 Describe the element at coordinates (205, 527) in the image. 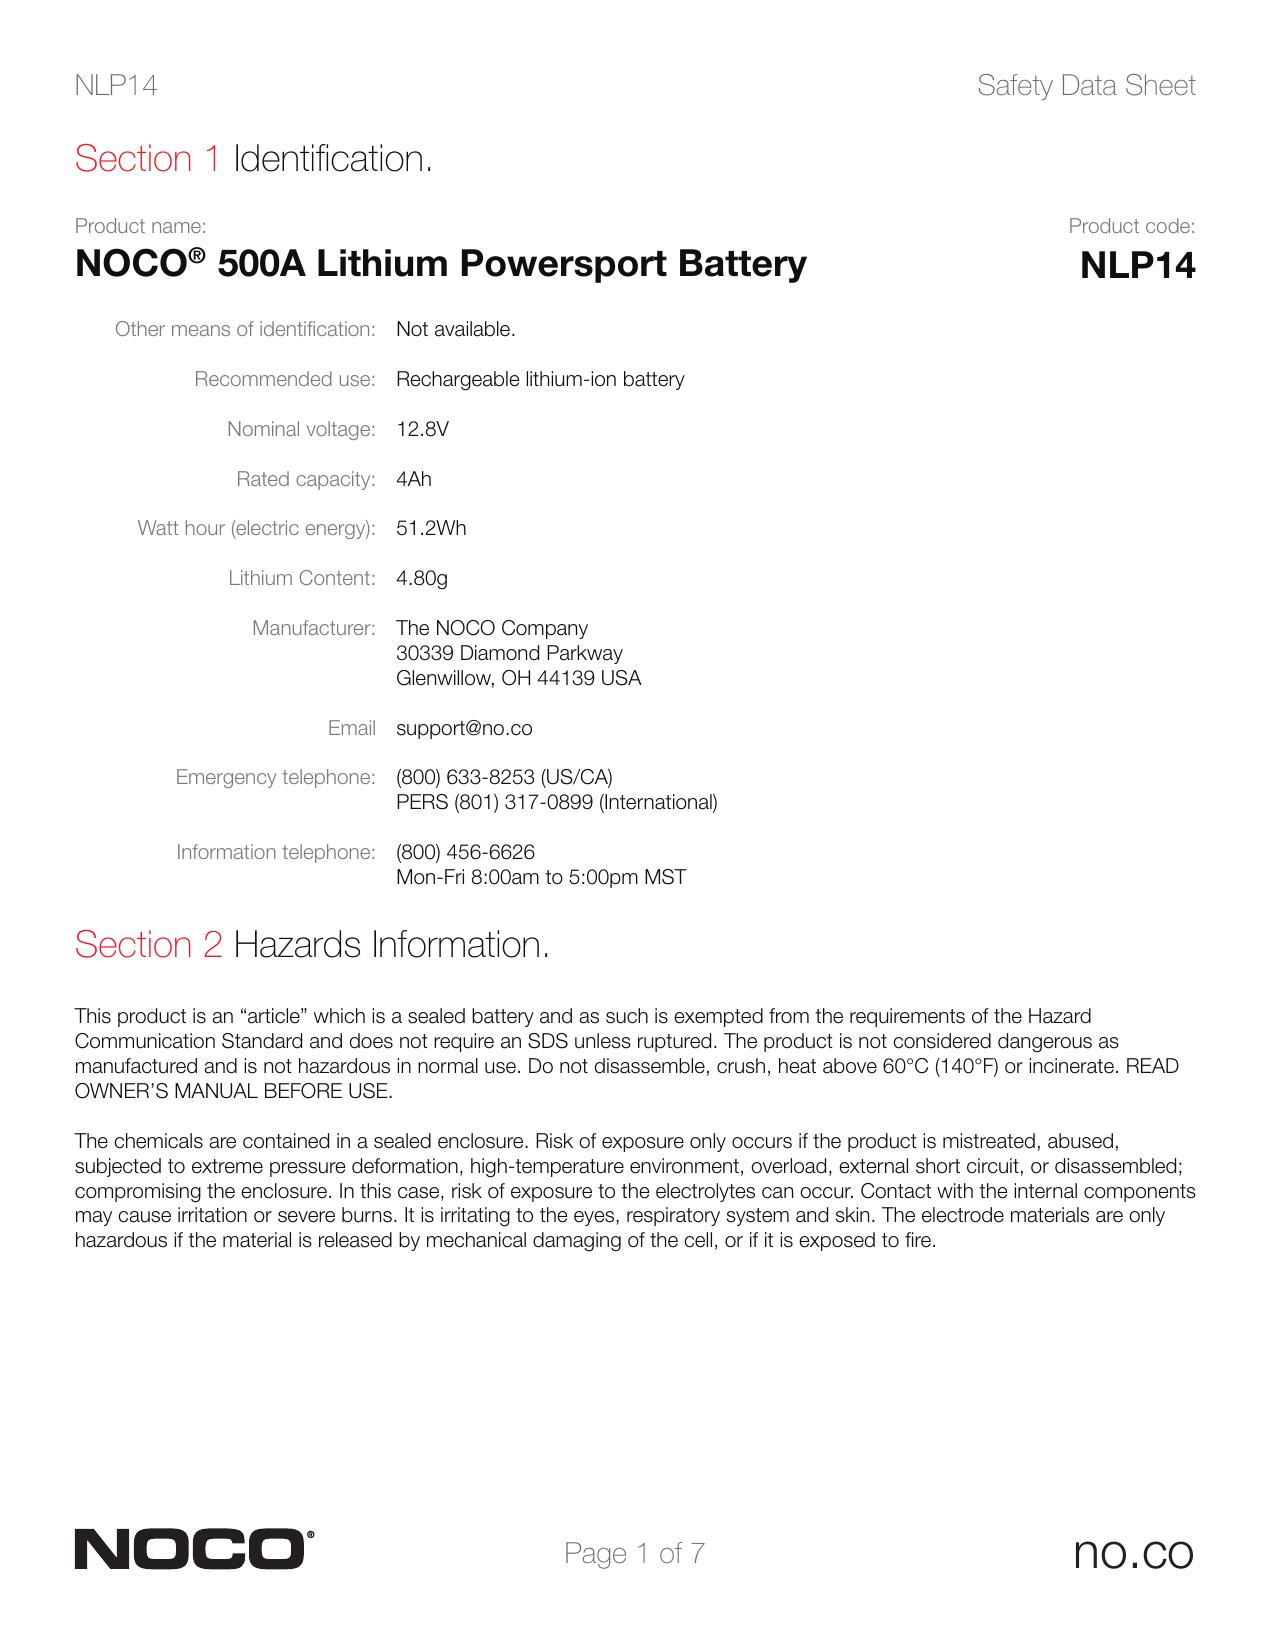

I see `hour` at that location.
